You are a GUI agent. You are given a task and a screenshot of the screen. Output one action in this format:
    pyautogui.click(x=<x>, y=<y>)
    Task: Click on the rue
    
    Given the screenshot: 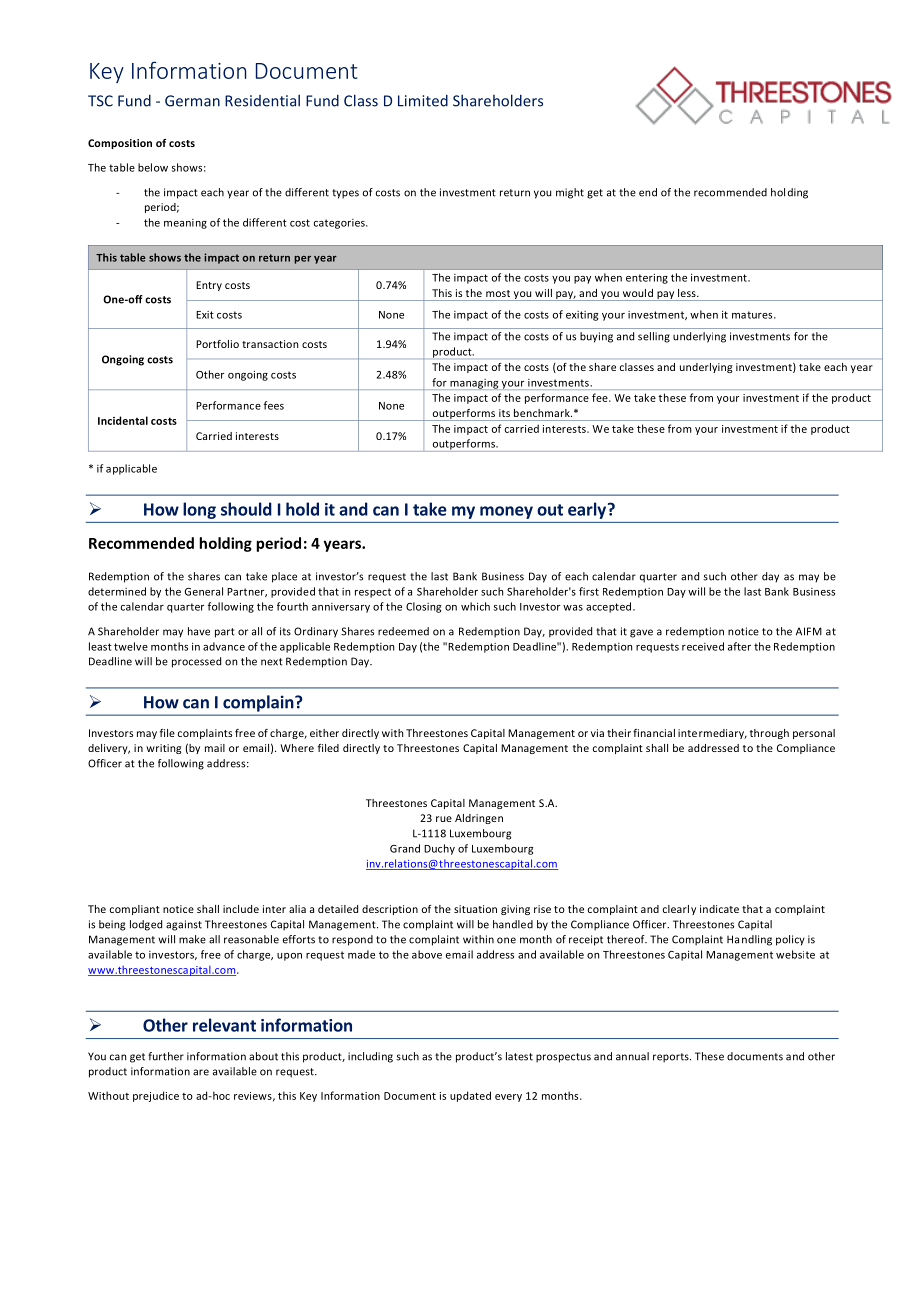 What is the action you would take?
    pyautogui.click(x=444, y=819)
